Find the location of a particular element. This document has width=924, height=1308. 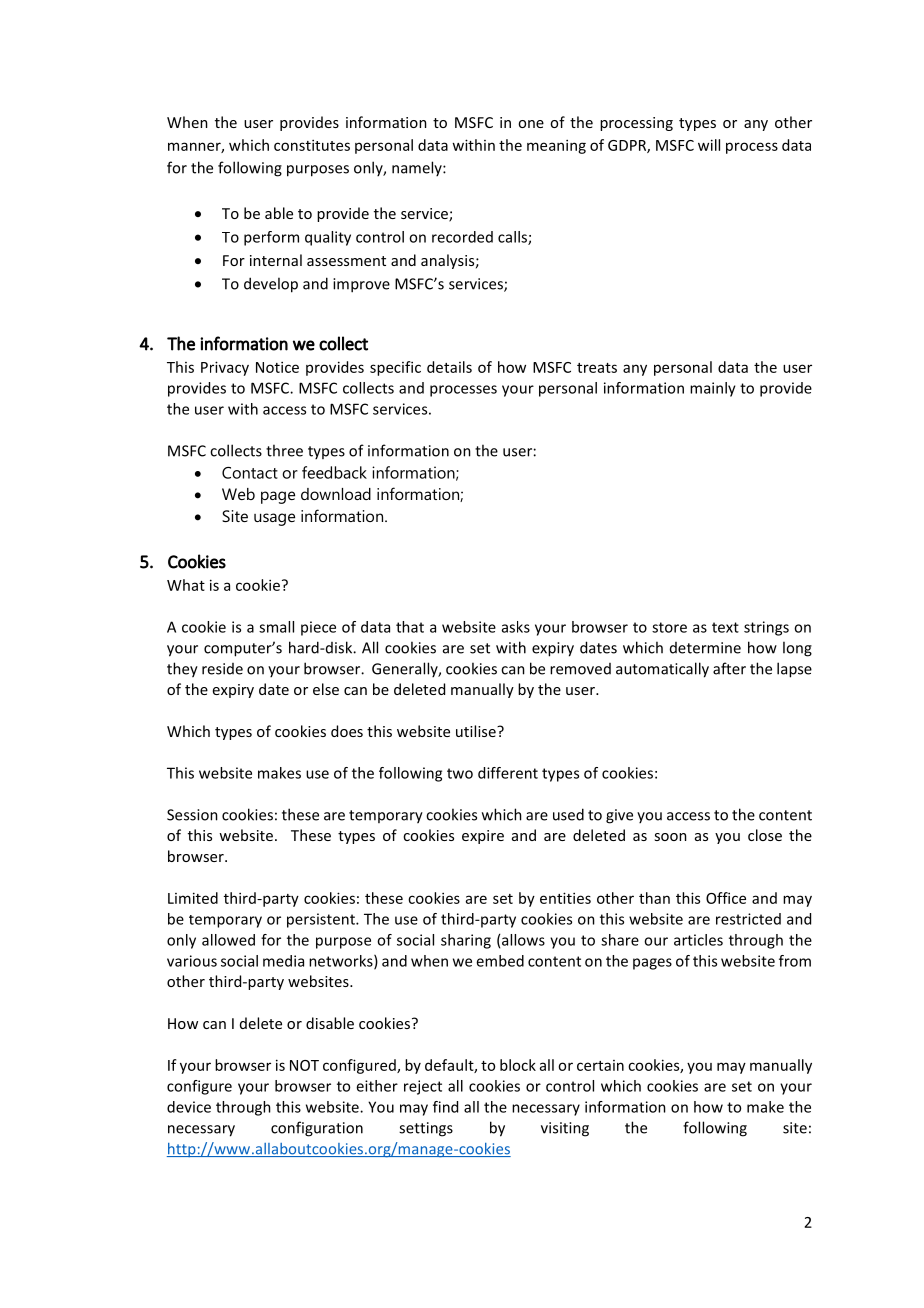

mainly is located at coordinates (713, 389).
